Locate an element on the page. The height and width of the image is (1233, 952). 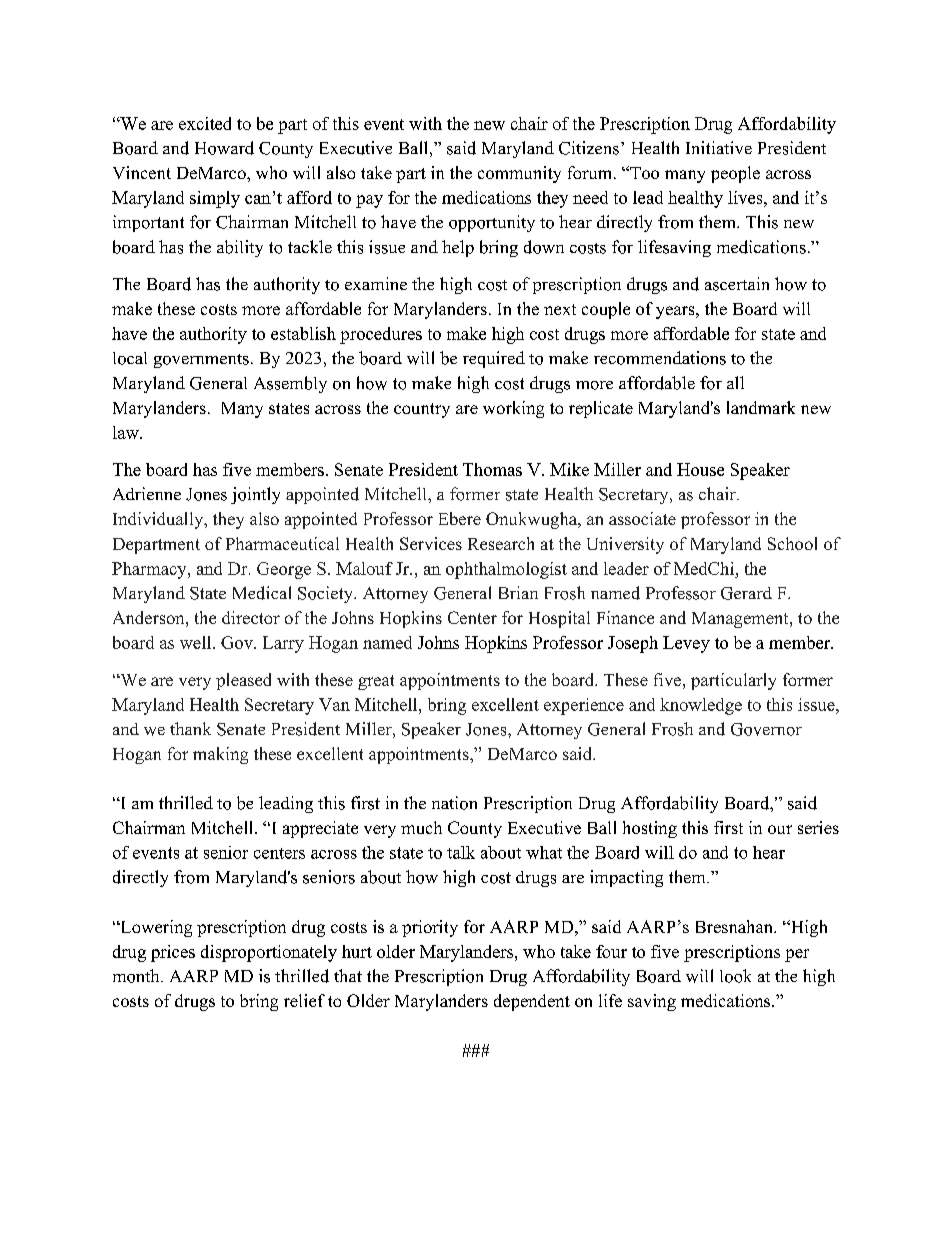
great is located at coordinates (376, 682).
